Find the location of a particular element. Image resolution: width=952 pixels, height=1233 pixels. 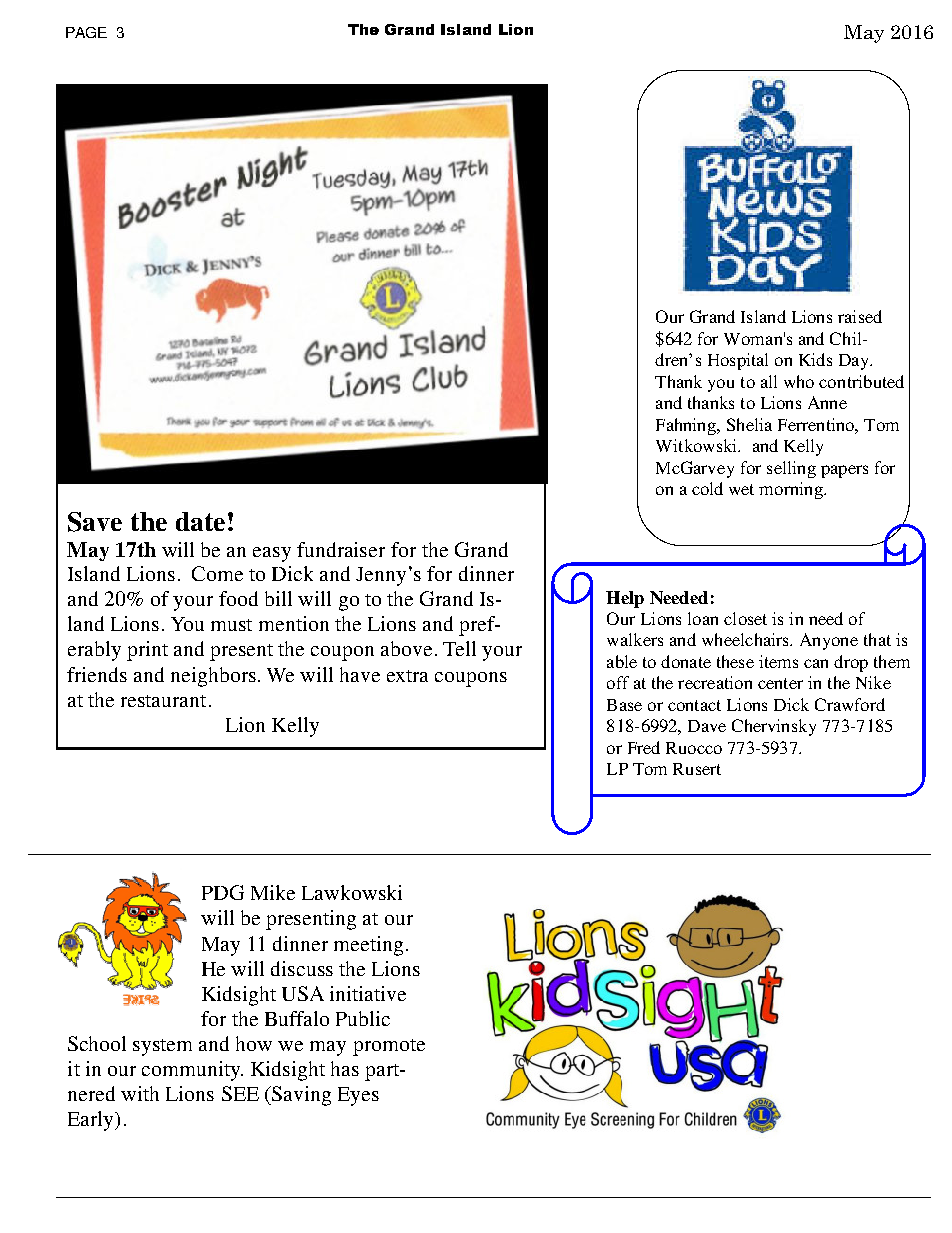

Tell is located at coordinates (459, 648).
